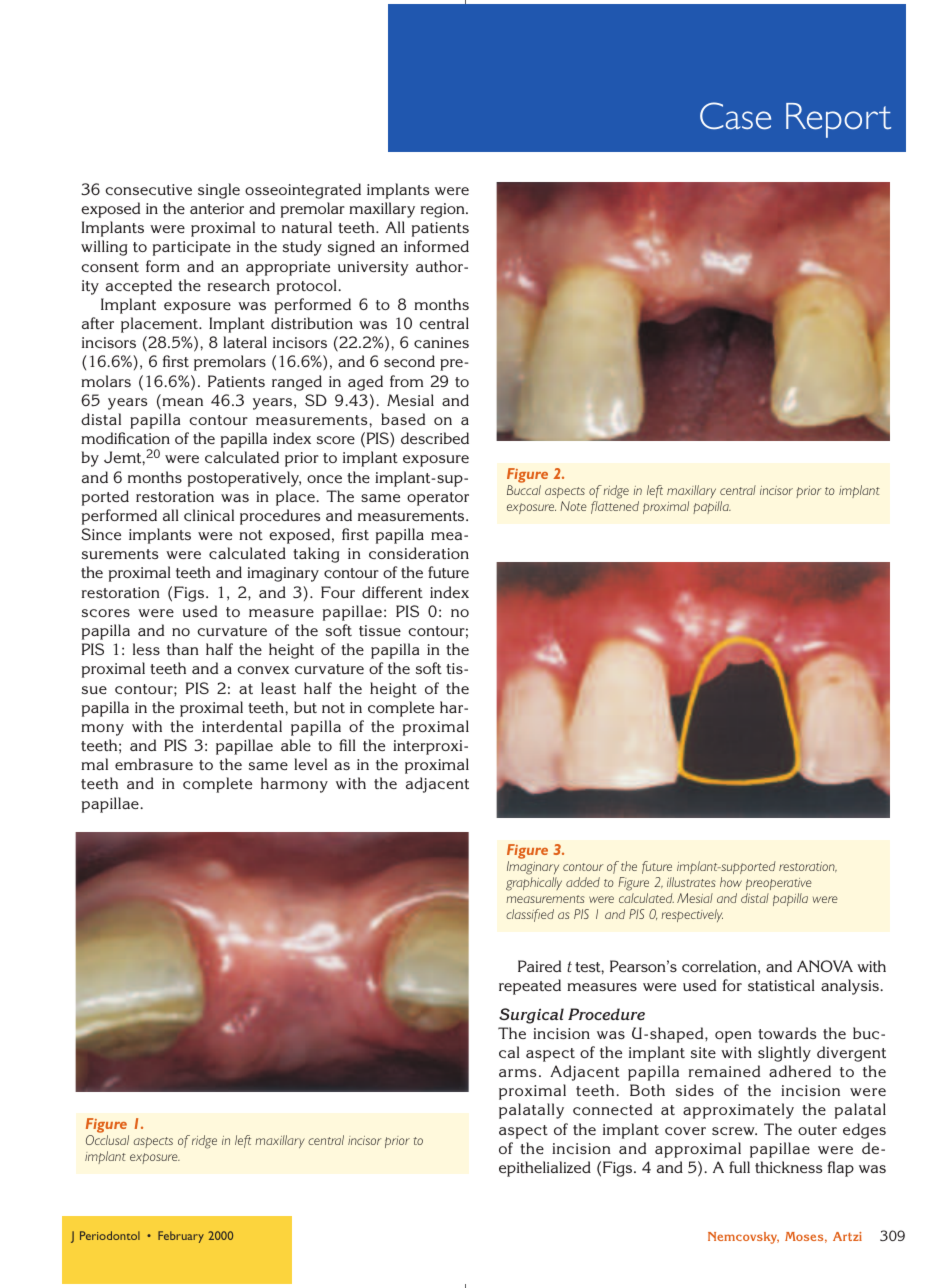  Describe the element at coordinates (779, 884) in the page. I see `preoperative` at that location.
